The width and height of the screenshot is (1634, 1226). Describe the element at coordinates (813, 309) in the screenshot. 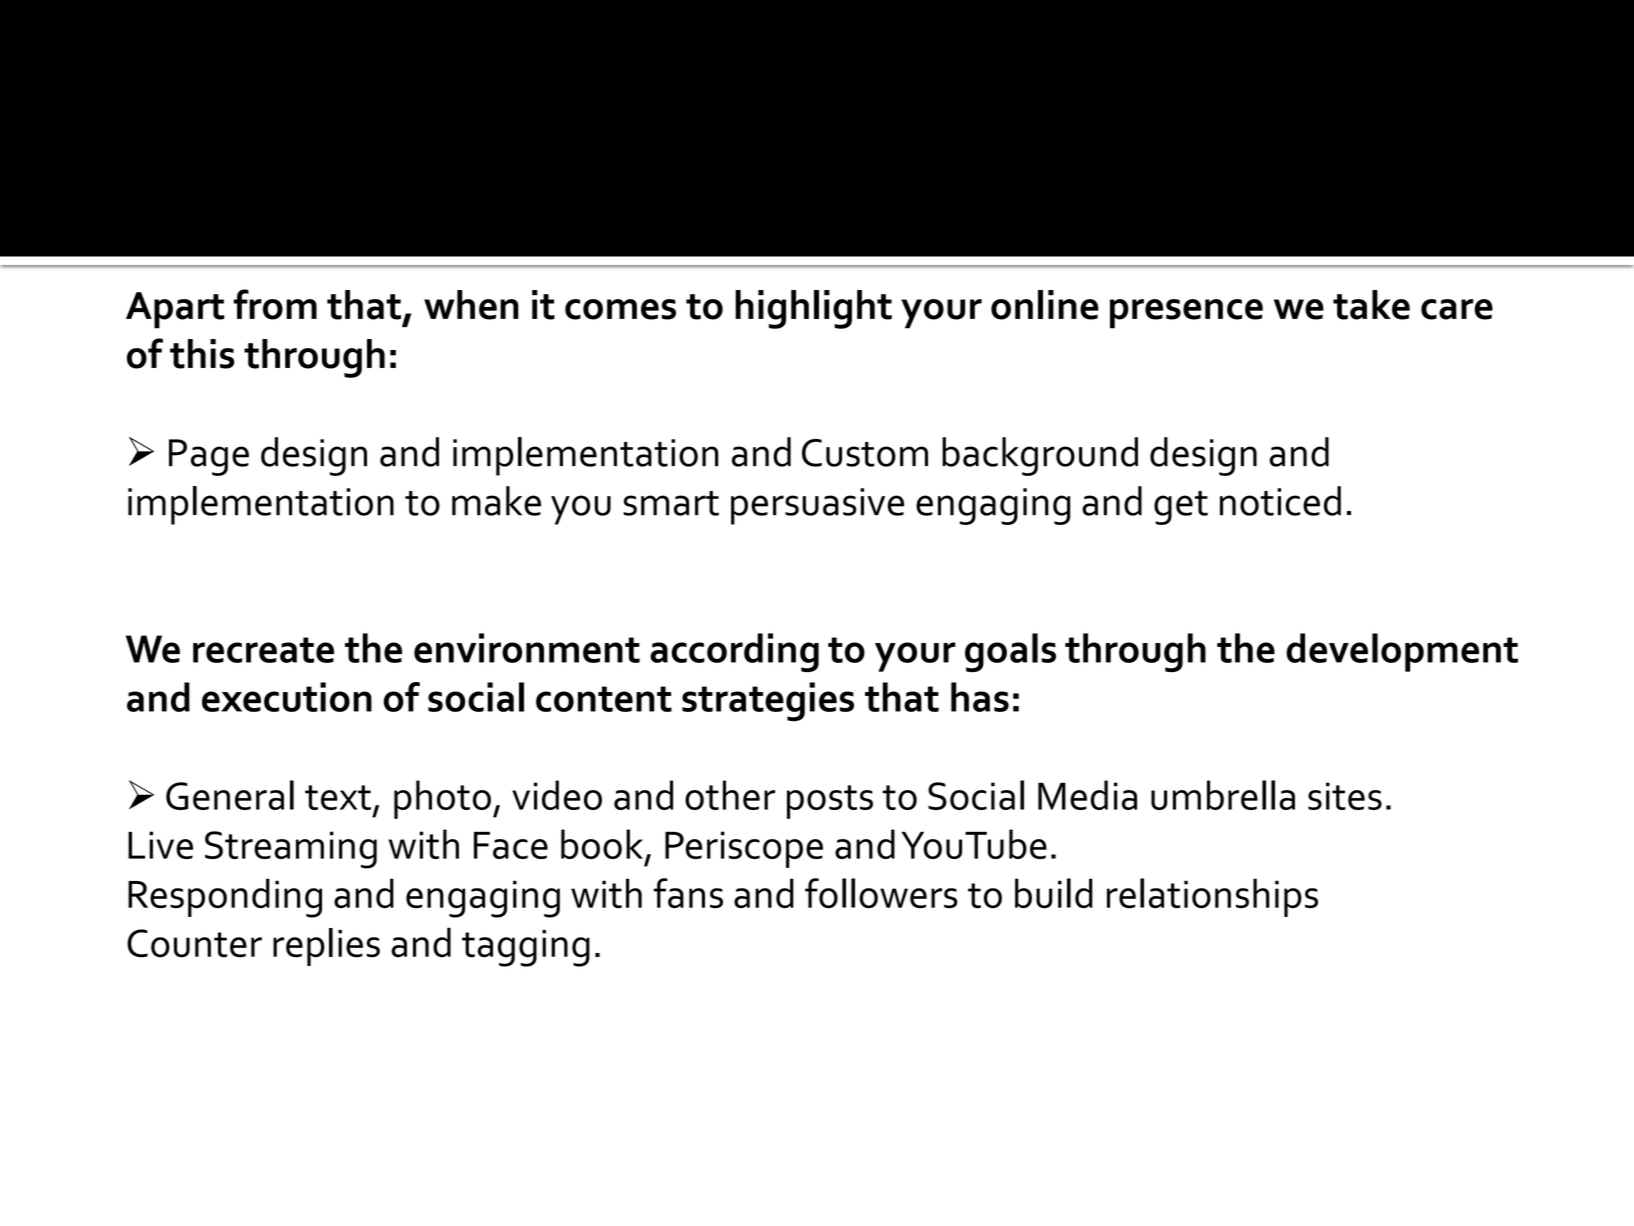

I see `highlight` at that location.
